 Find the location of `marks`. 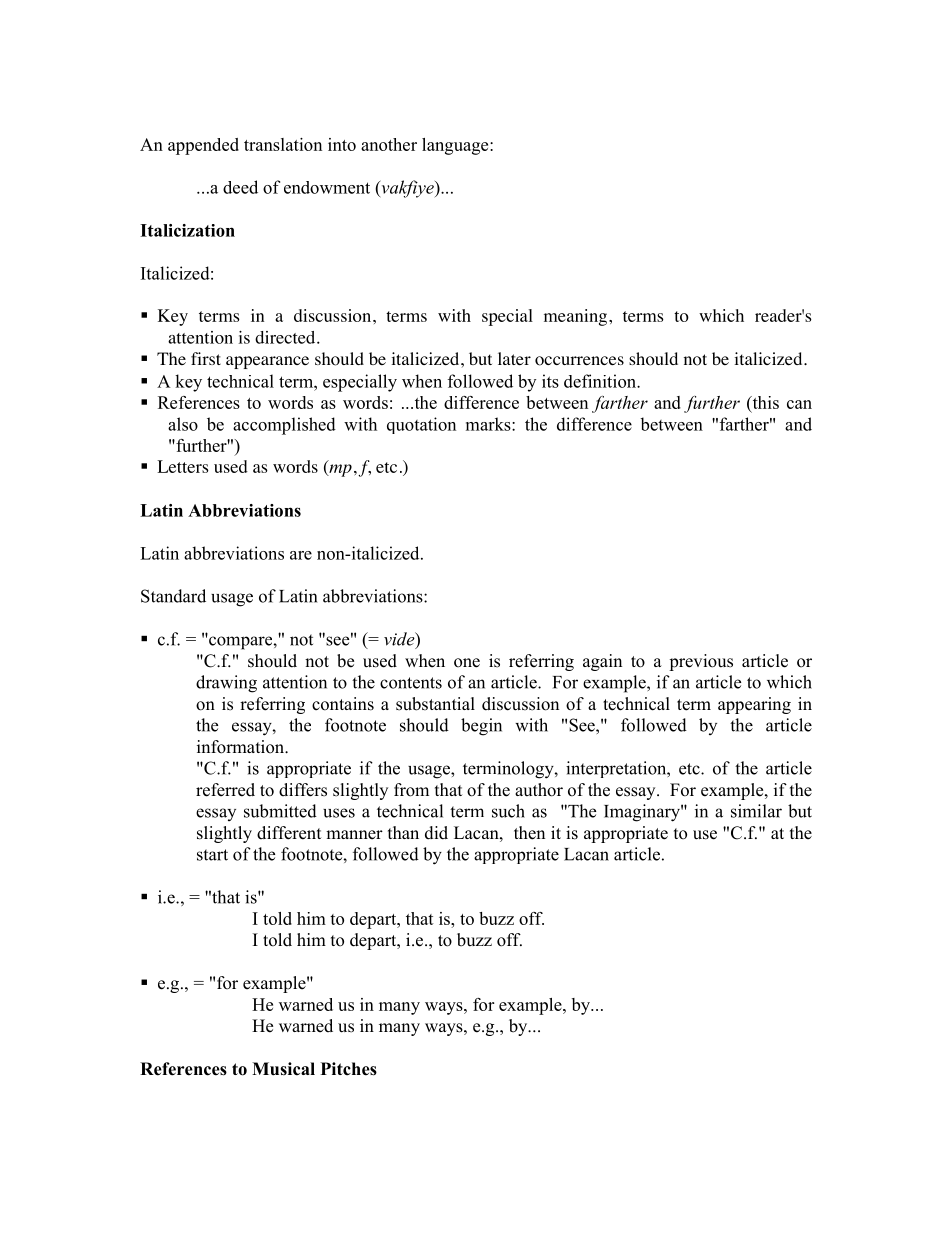

marks is located at coordinates (489, 424).
